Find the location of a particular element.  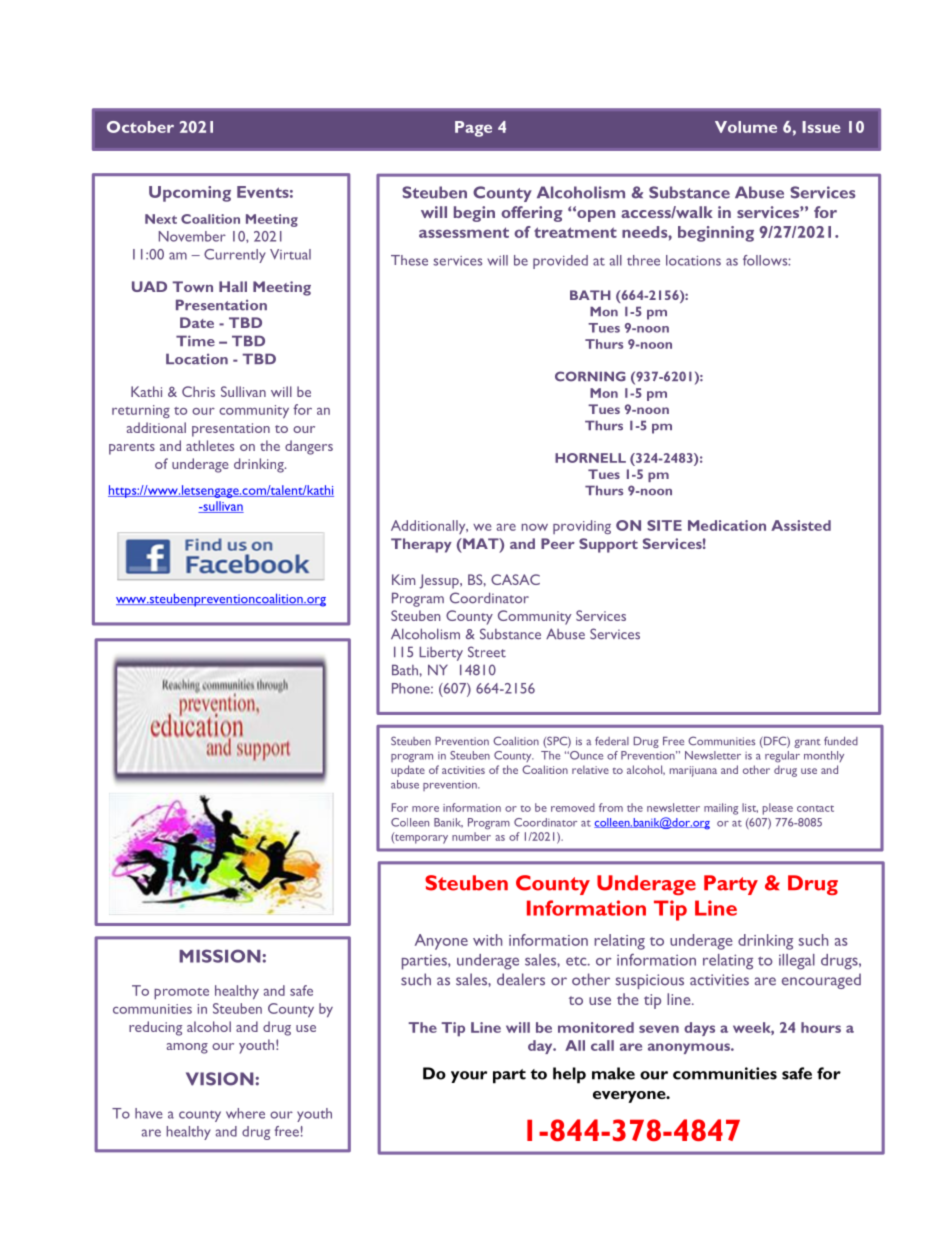

your is located at coordinates (469, 1077).
